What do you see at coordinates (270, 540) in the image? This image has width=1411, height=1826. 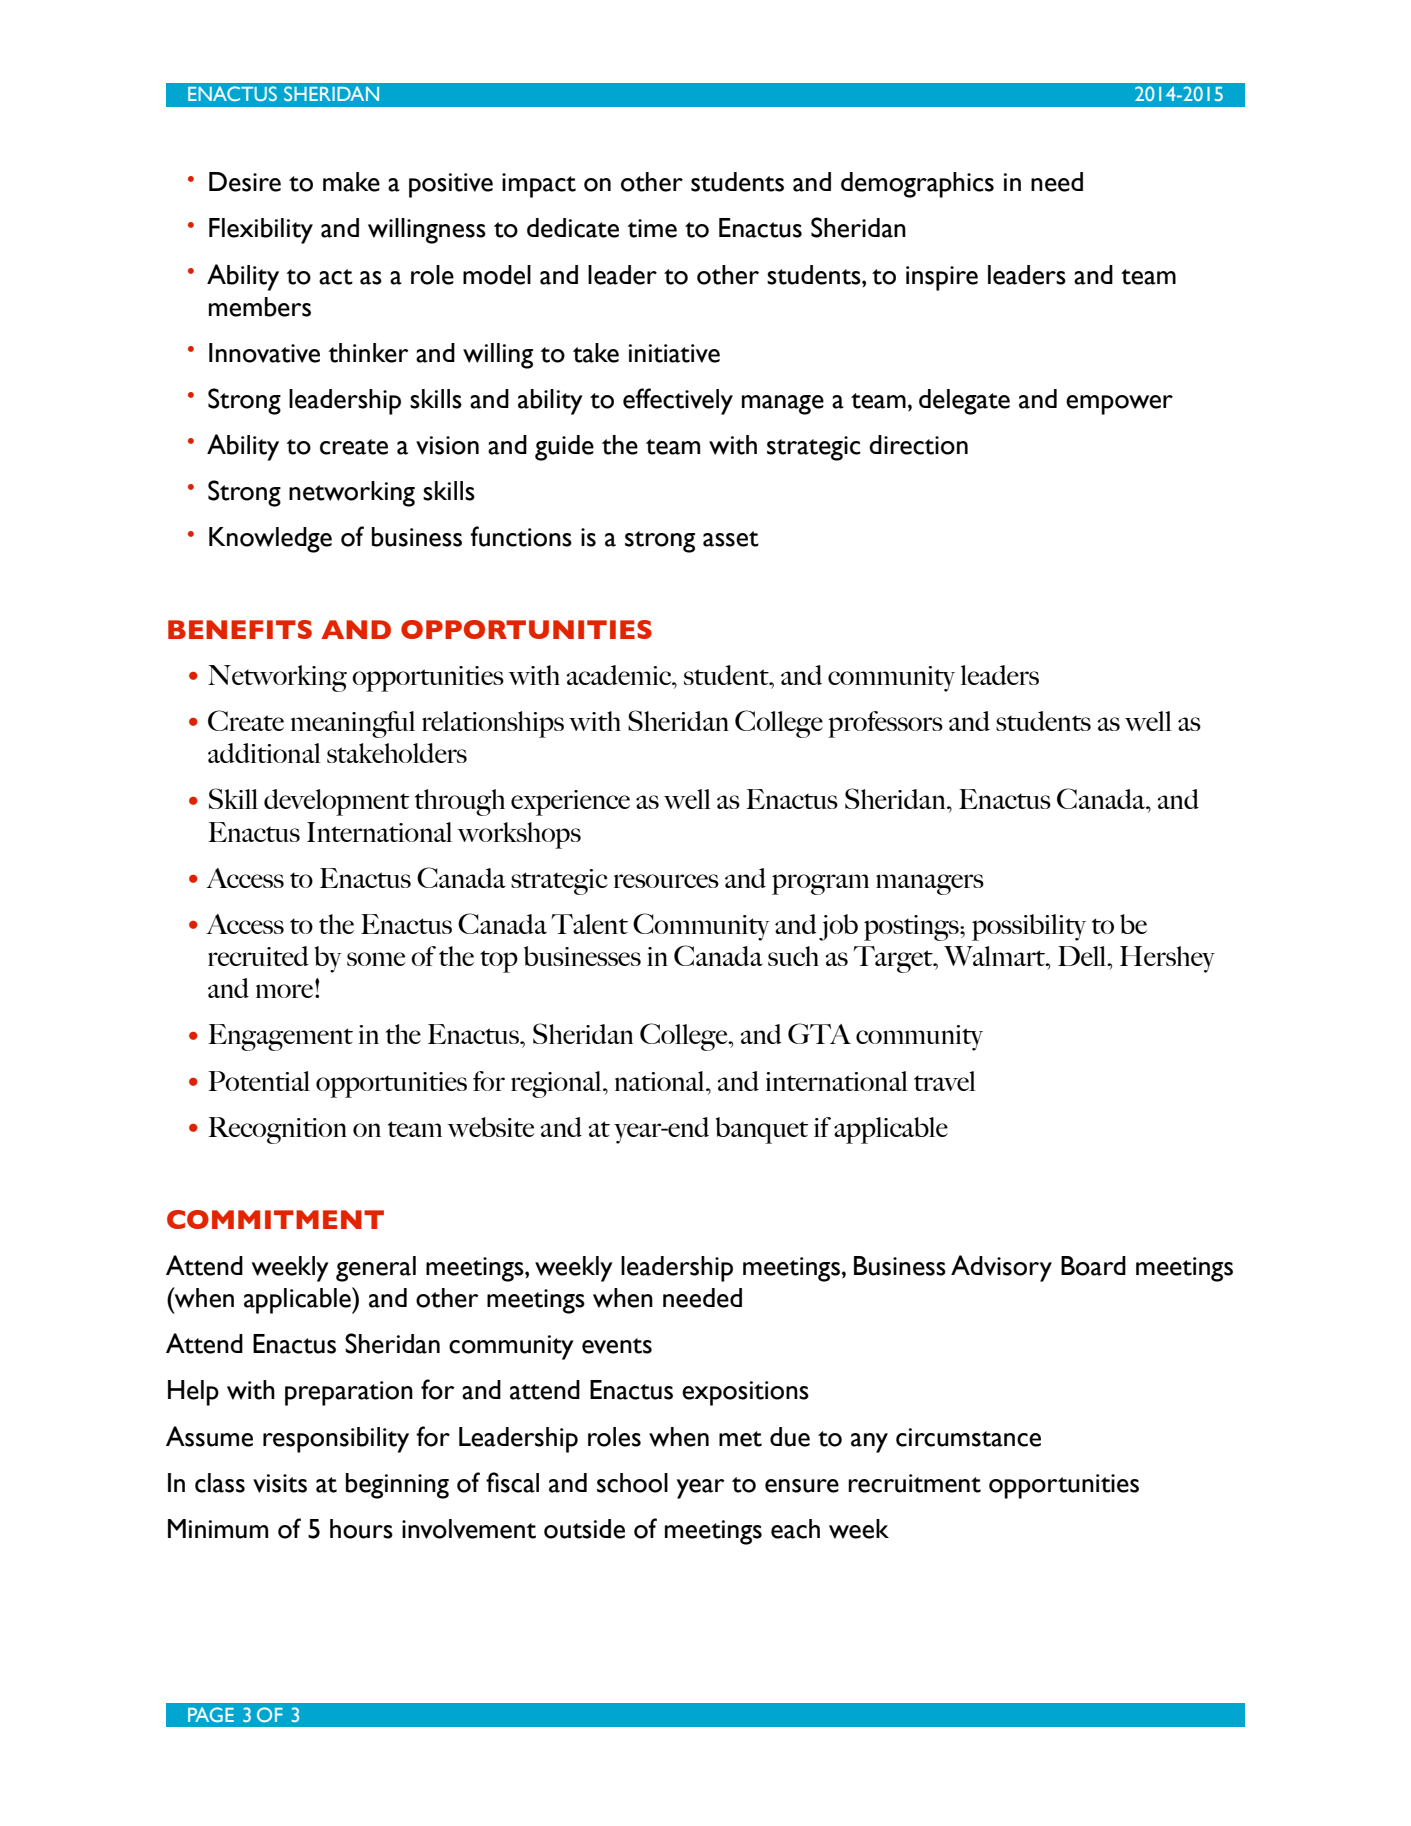 I see `Knowledge` at bounding box center [270, 540].
